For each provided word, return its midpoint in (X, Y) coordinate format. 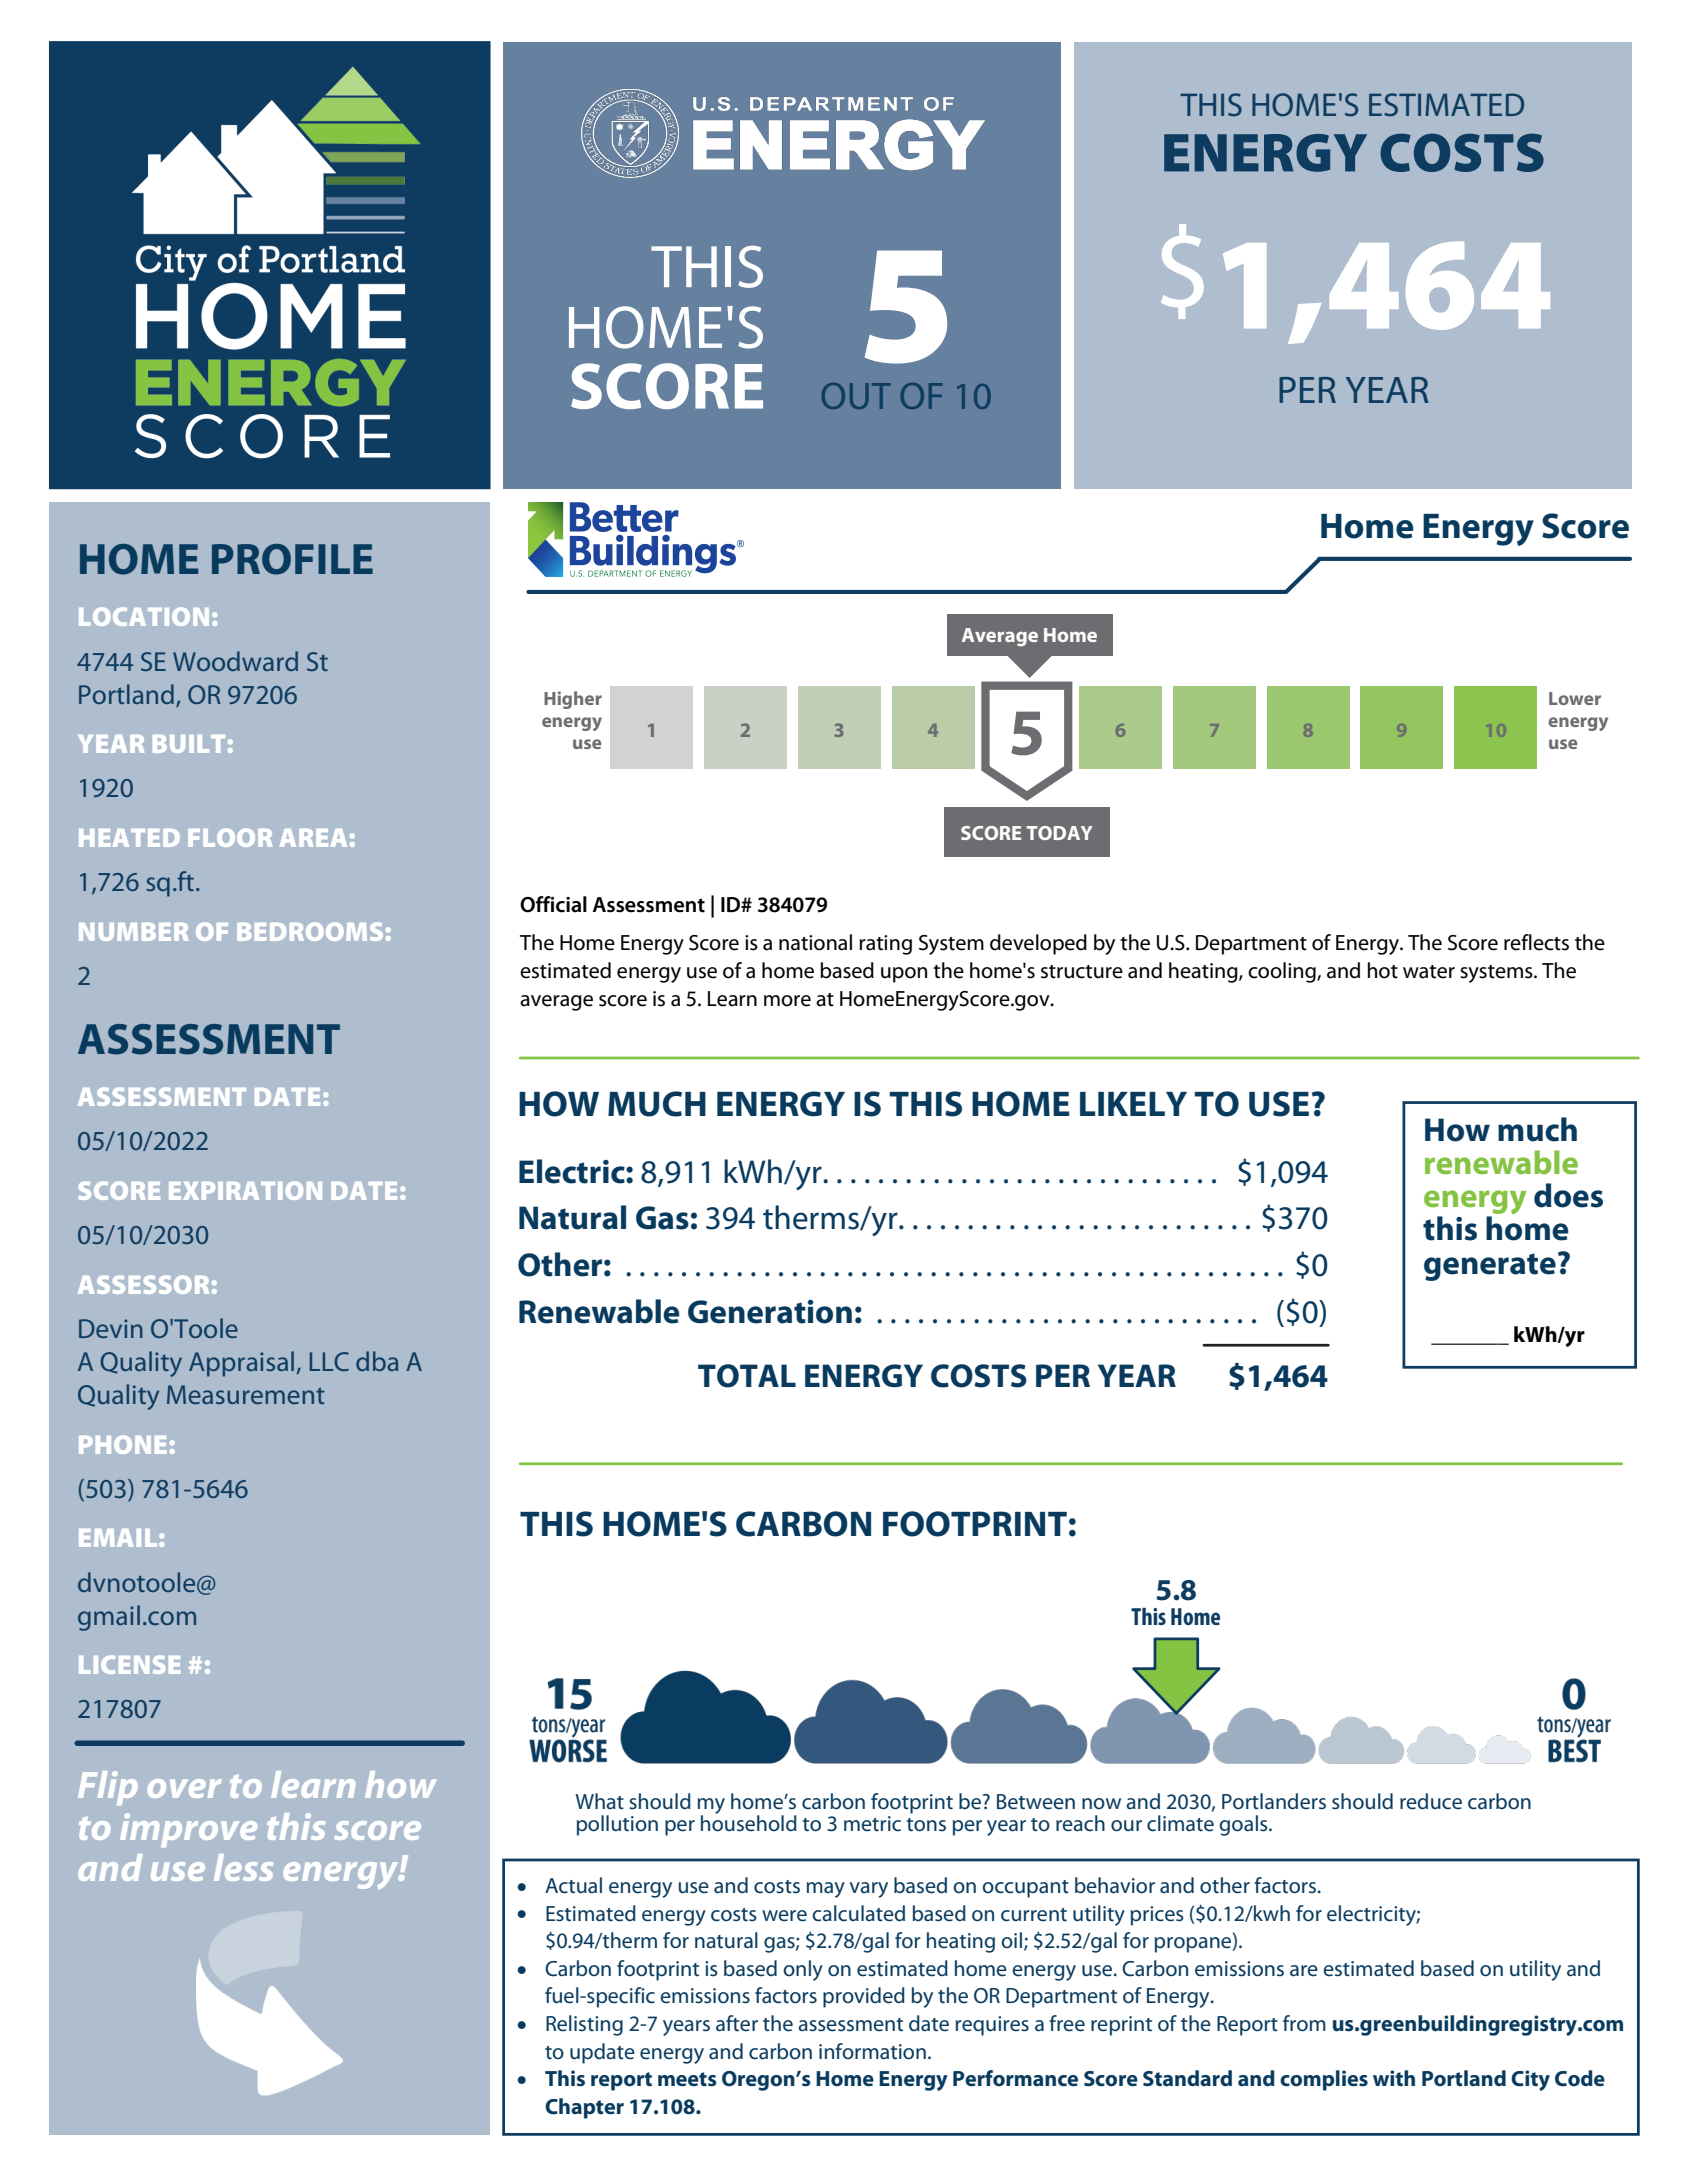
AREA (313, 838)
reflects (1536, 942)
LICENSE (130, 1664)
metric (872, 1824)
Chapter (584, 2108)
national (815, 942)
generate (1490, 1267)
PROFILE (292, 559)
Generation (770, 1312)
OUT (856, 396)
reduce (1431, 1801)
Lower (1575, 698)
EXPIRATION (245, 1190)
